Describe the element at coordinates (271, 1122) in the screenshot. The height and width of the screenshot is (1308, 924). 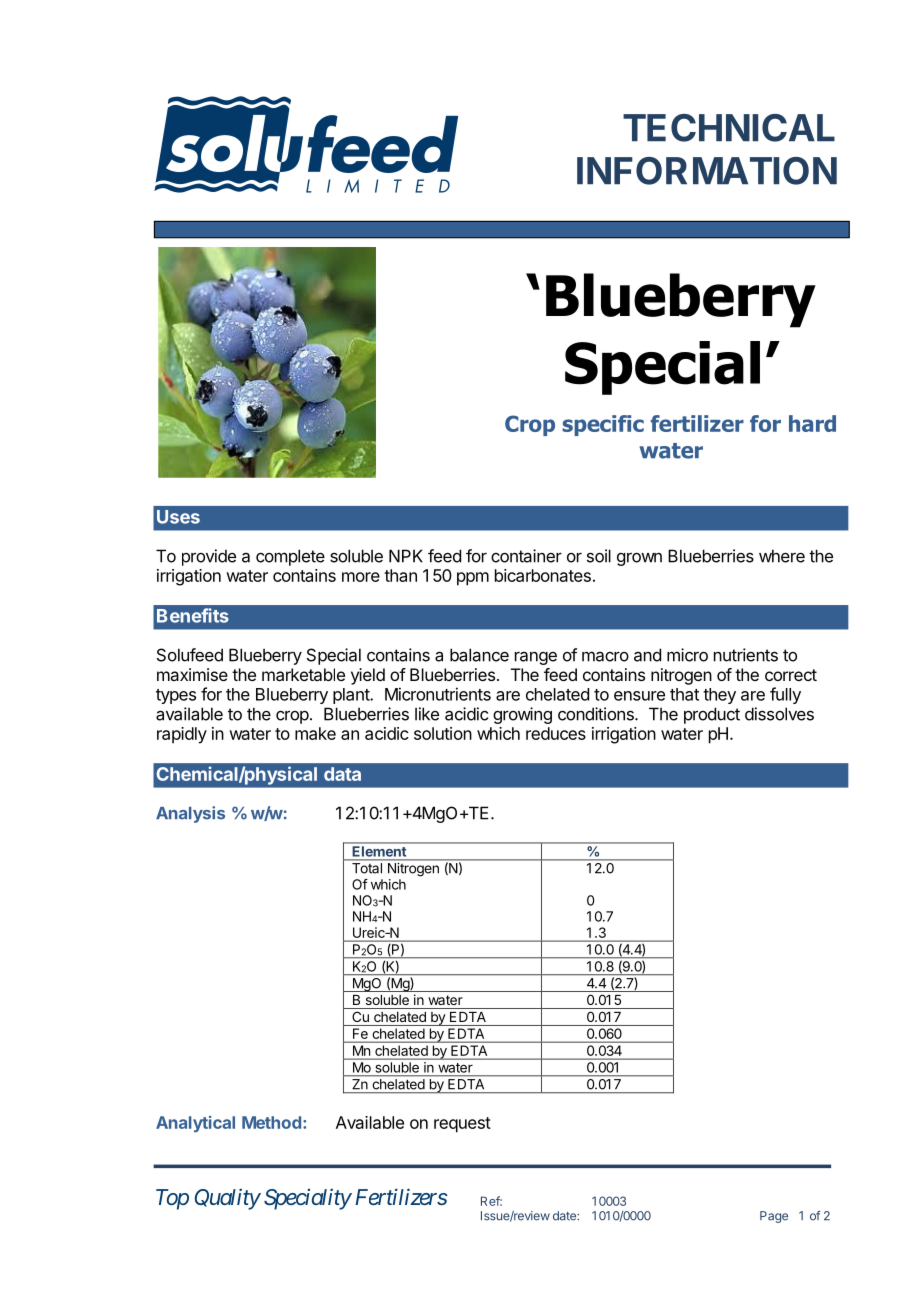
I see `Method` at that location.
